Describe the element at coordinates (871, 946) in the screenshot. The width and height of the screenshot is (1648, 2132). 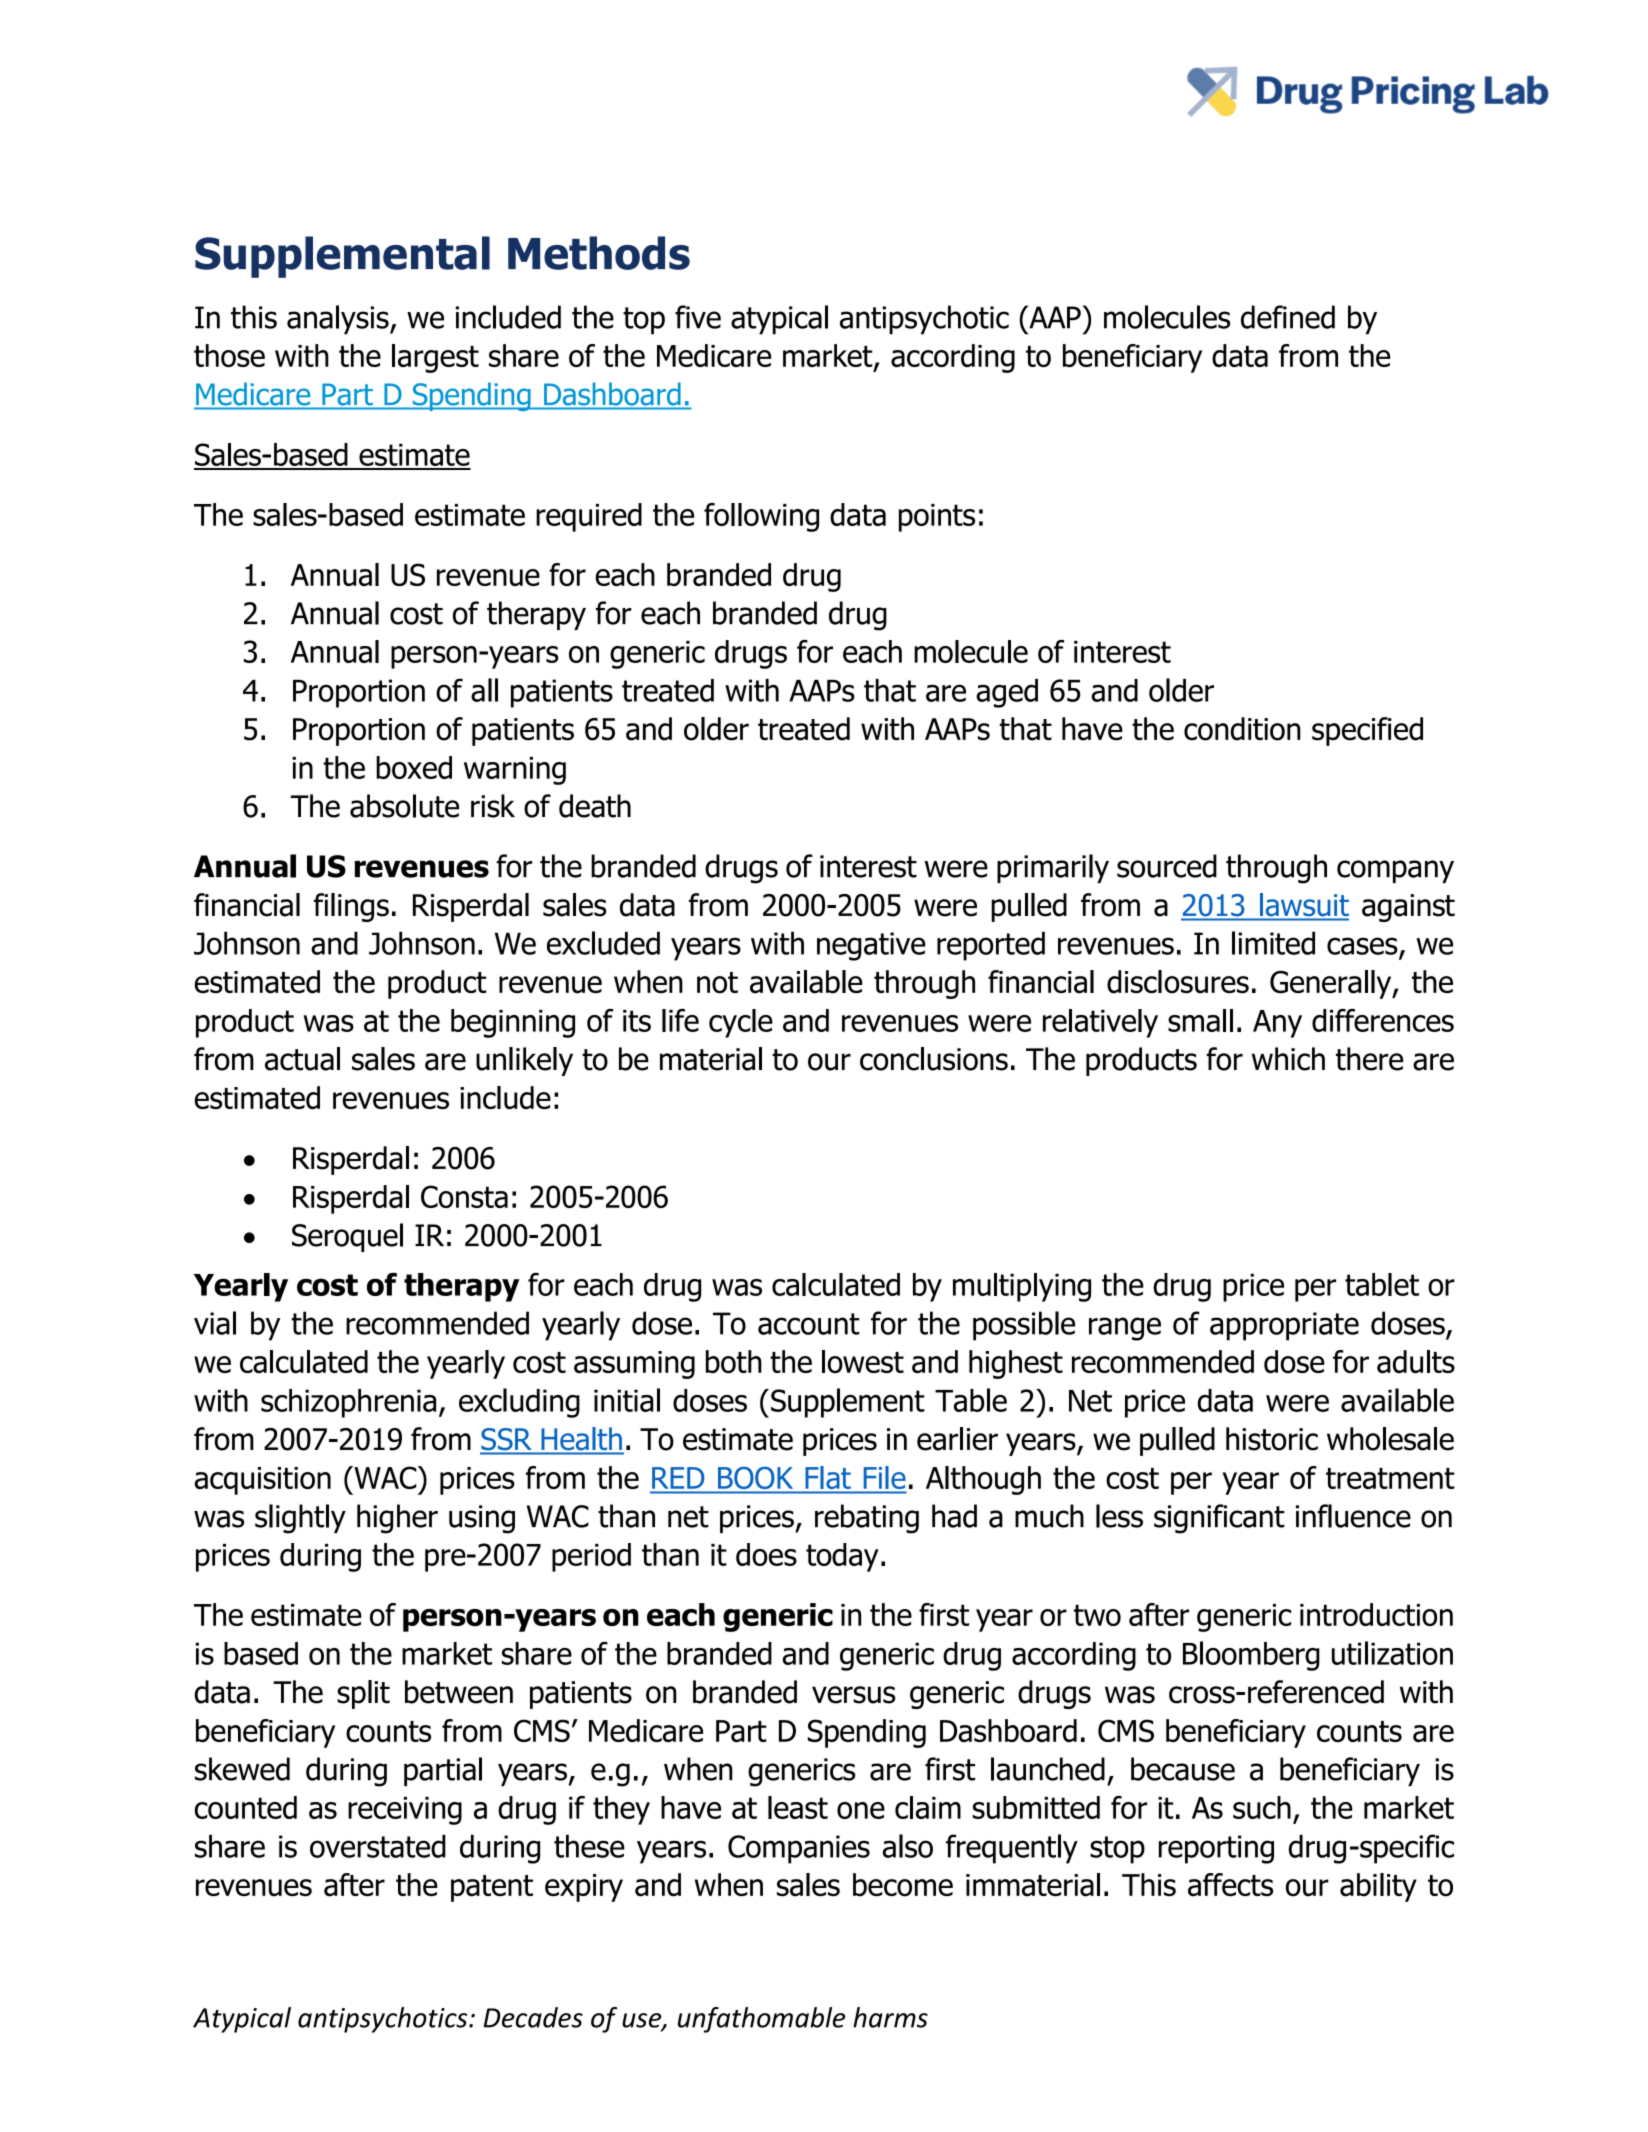
I see `negative` at that location.
